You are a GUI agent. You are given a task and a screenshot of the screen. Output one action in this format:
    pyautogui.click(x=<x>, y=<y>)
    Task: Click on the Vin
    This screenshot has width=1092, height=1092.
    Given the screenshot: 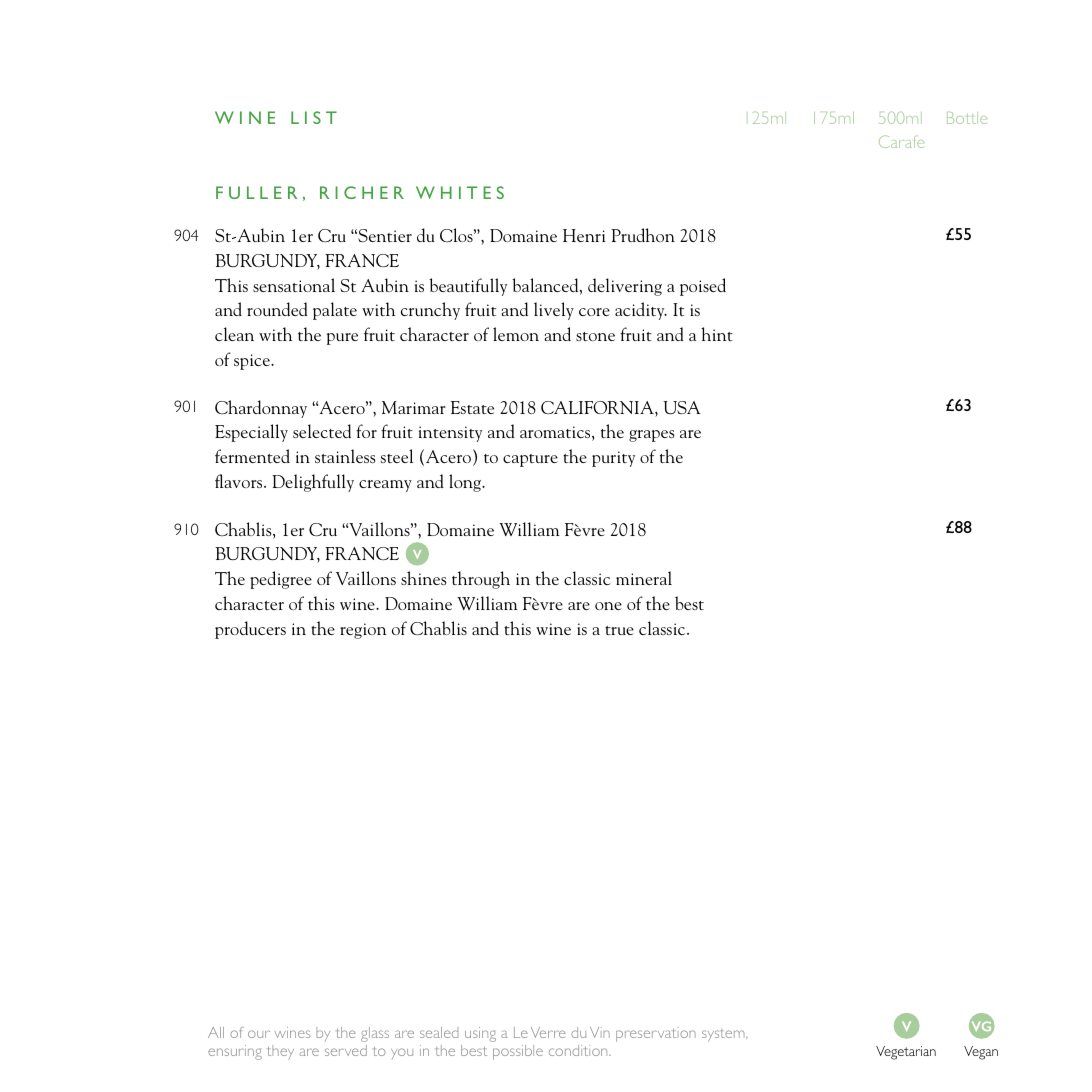 What is the action you would take?
    pyautogui.click(x=600, y=1032)
